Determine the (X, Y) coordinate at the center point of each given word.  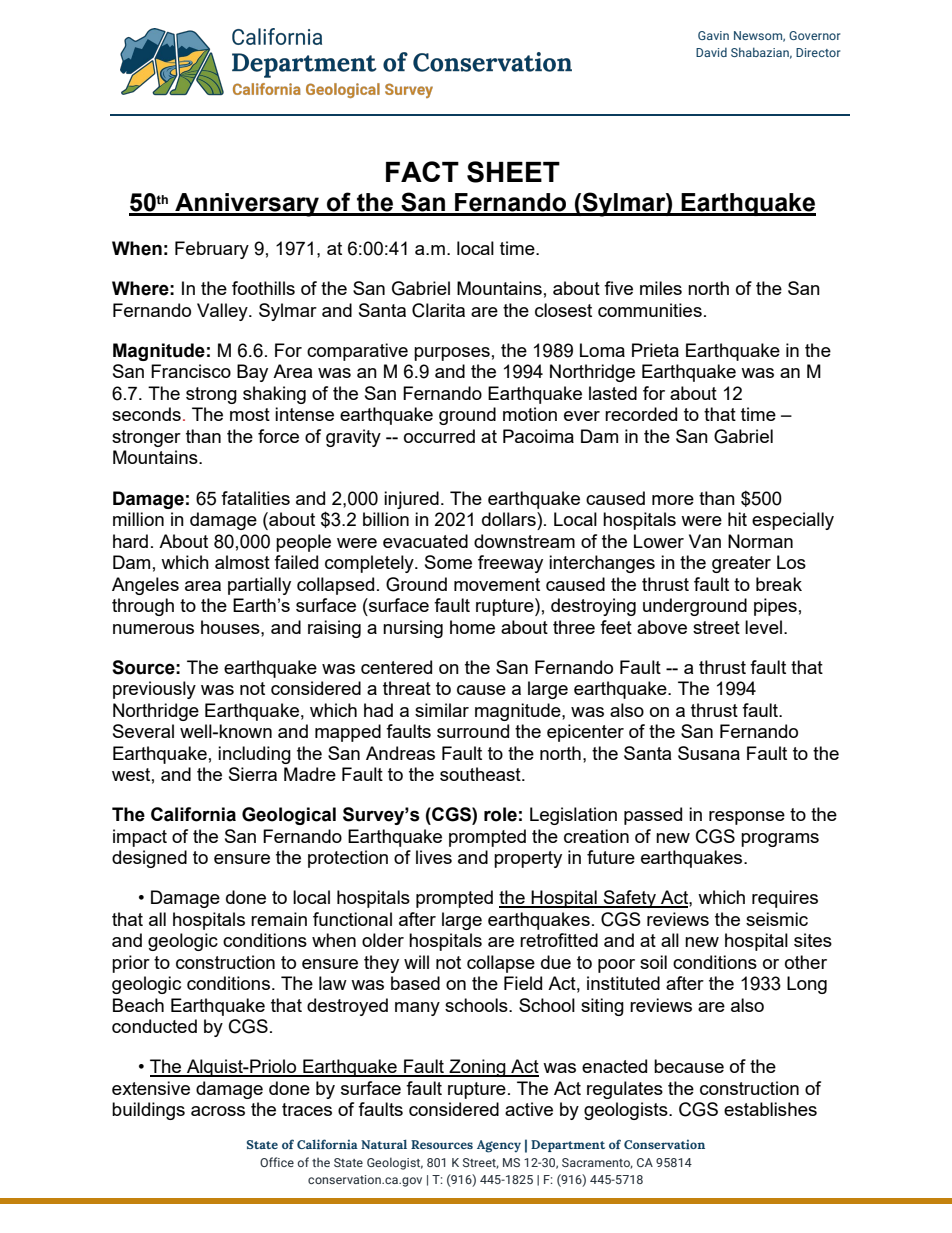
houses (231, 627)
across (218, 1111)
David (711, 52)
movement (497, 584)
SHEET (513, 172)
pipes (775, 607)
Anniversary (247, 205)
